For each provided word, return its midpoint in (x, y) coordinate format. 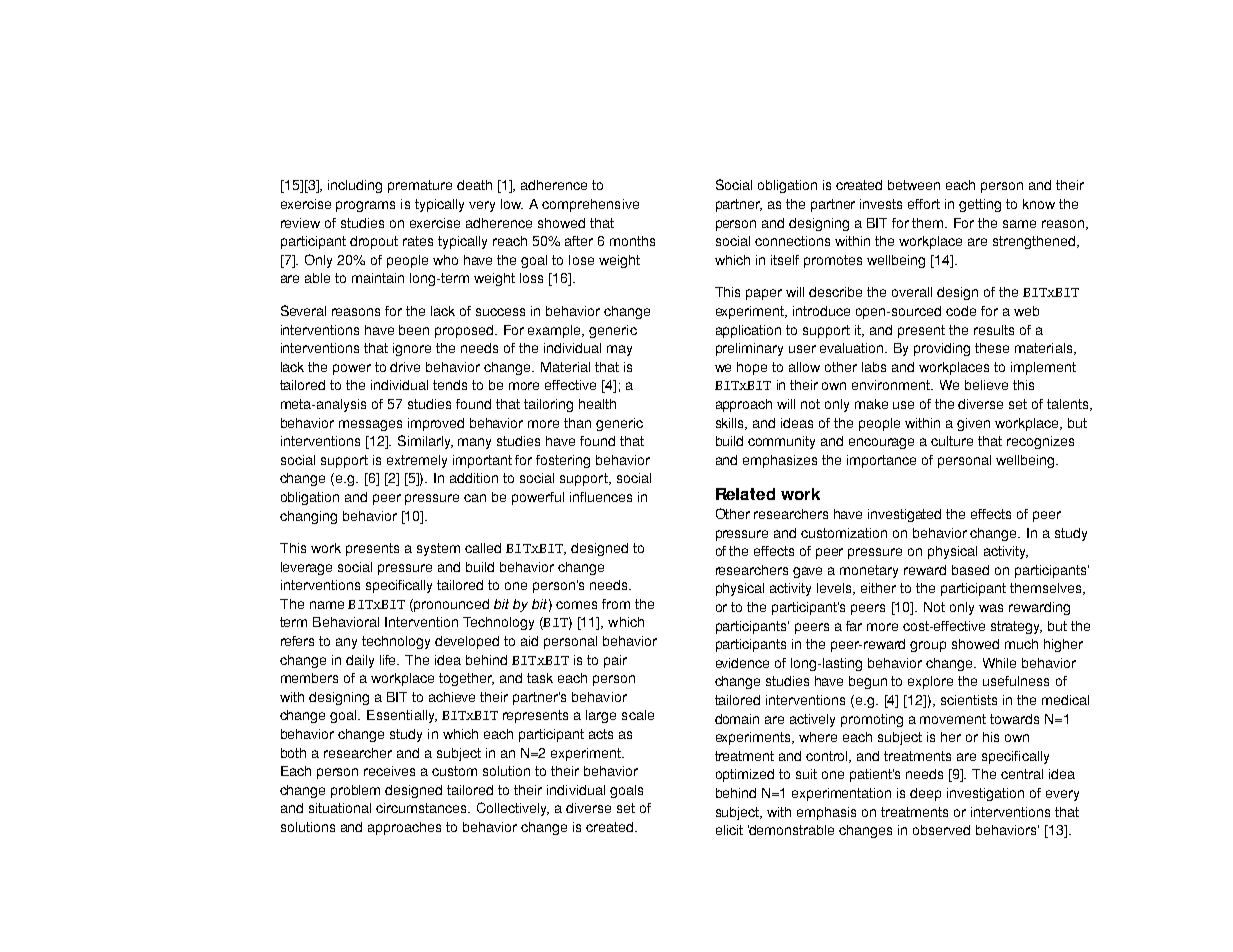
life (389, 660)
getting (980, 205)
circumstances (422, 808)
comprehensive (590, 205)
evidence (742, 663)
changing (308, 517)
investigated (904, 515)
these (992, 348)
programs (365, 206)
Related (745, 494)
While (999, 663)
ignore (412, 349)
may (619, 350)
